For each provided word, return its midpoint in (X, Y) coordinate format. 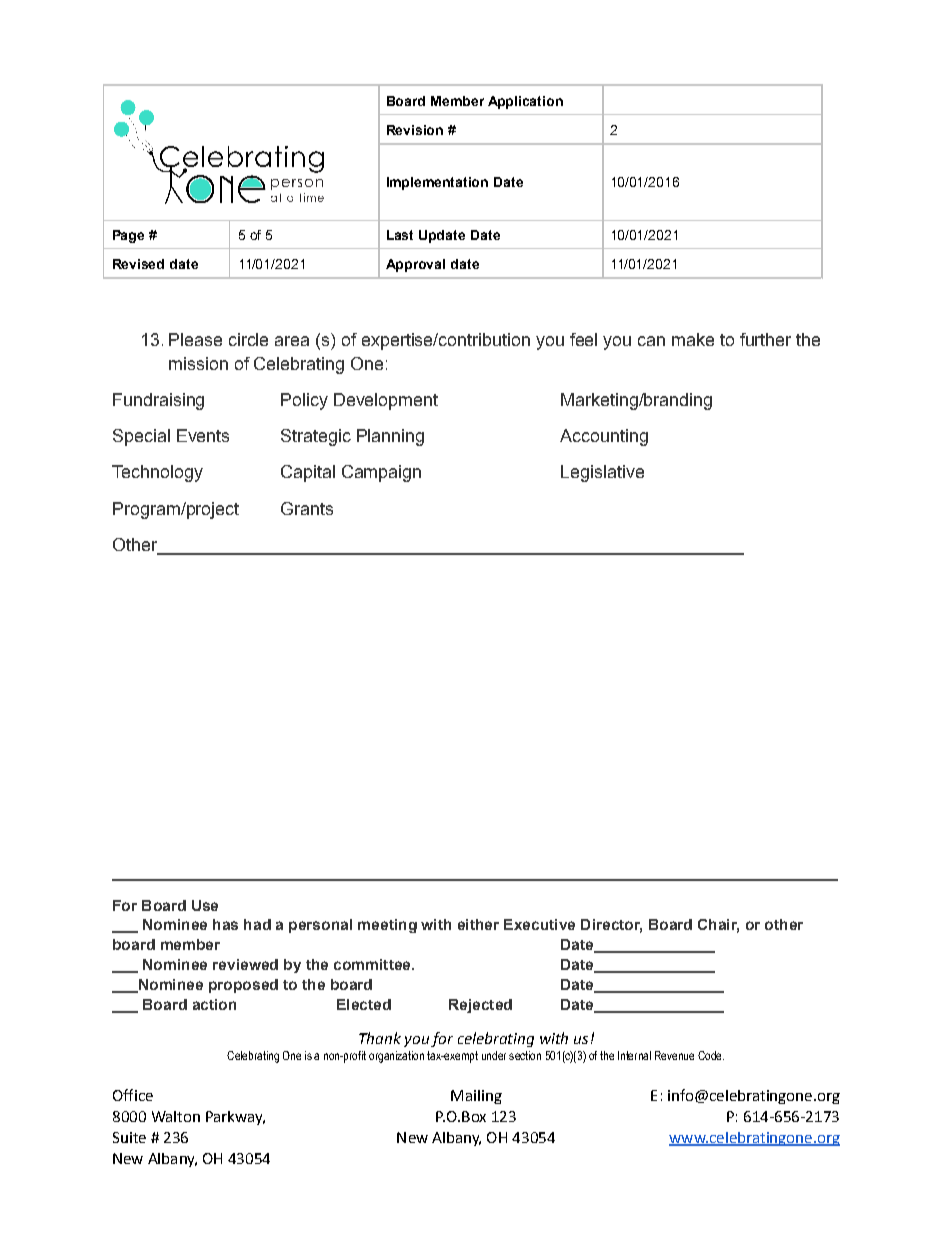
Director (611, 926)
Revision (415, 130)
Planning (390, 437)
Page (128, 236)
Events (203, 435)
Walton (176, 1116)
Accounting (604, 437)
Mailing (476, 1097)
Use (205, 905)
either (478, 924)
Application (525, 102)
